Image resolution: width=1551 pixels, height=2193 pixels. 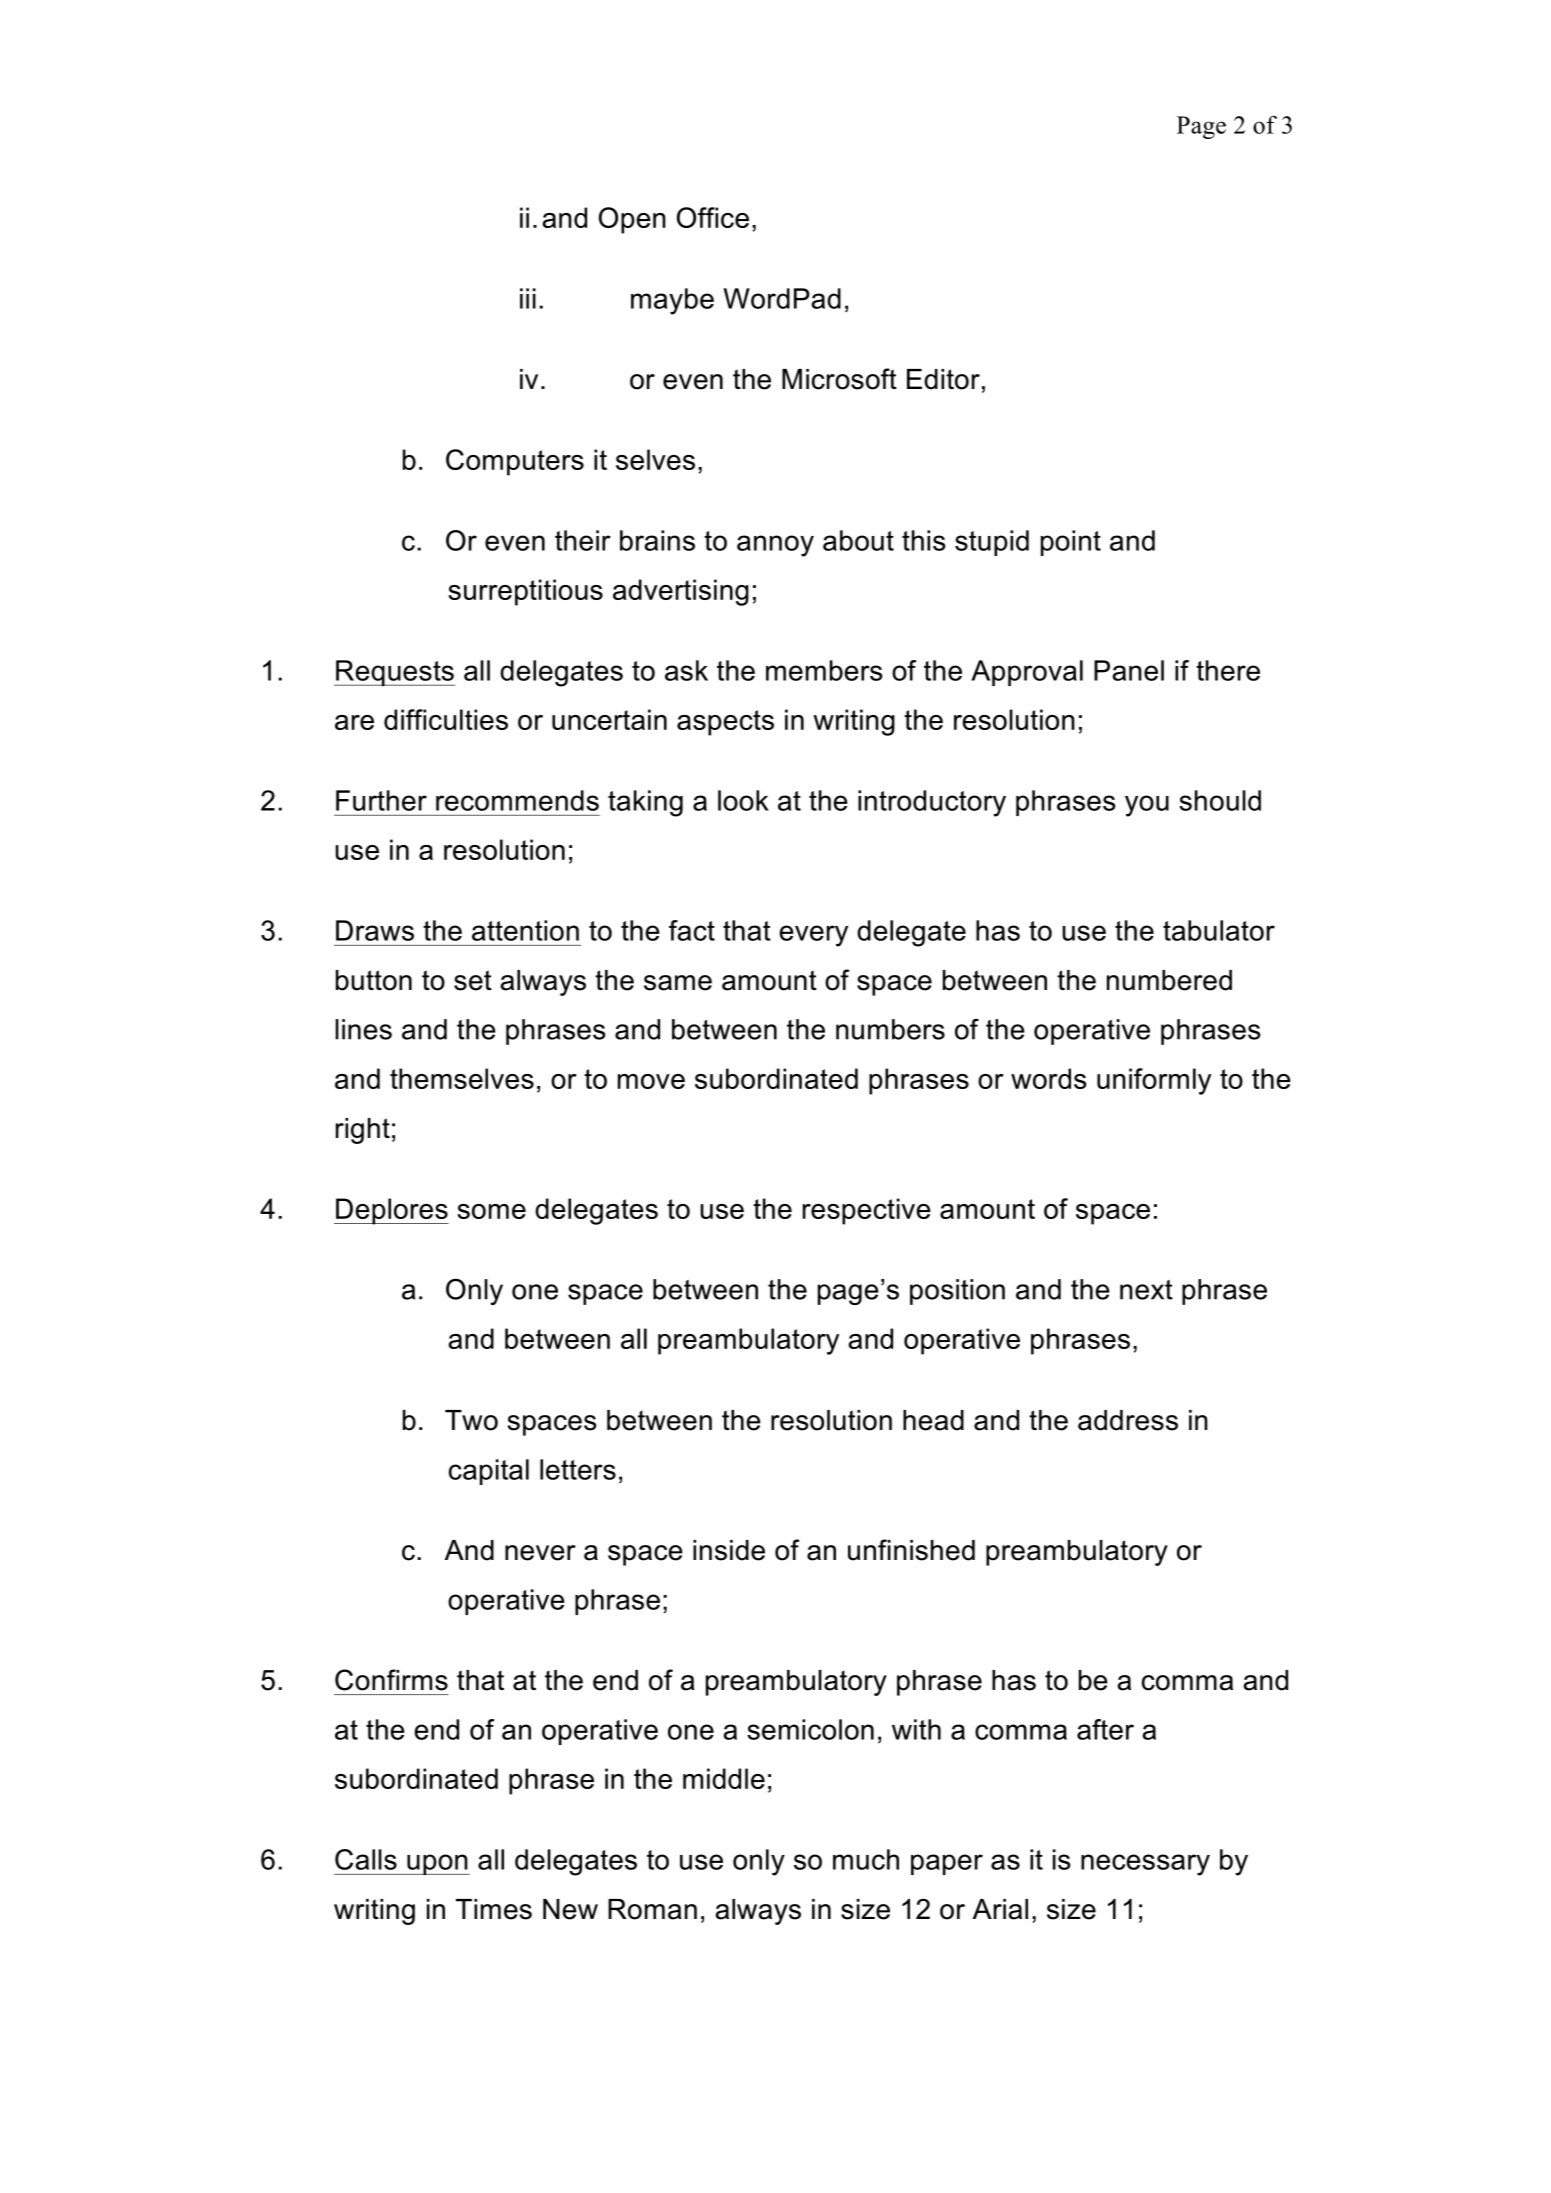 What do you see at coordinates (491, 1211) in the page?
I see `some` at bounding box center [491, 1211].
